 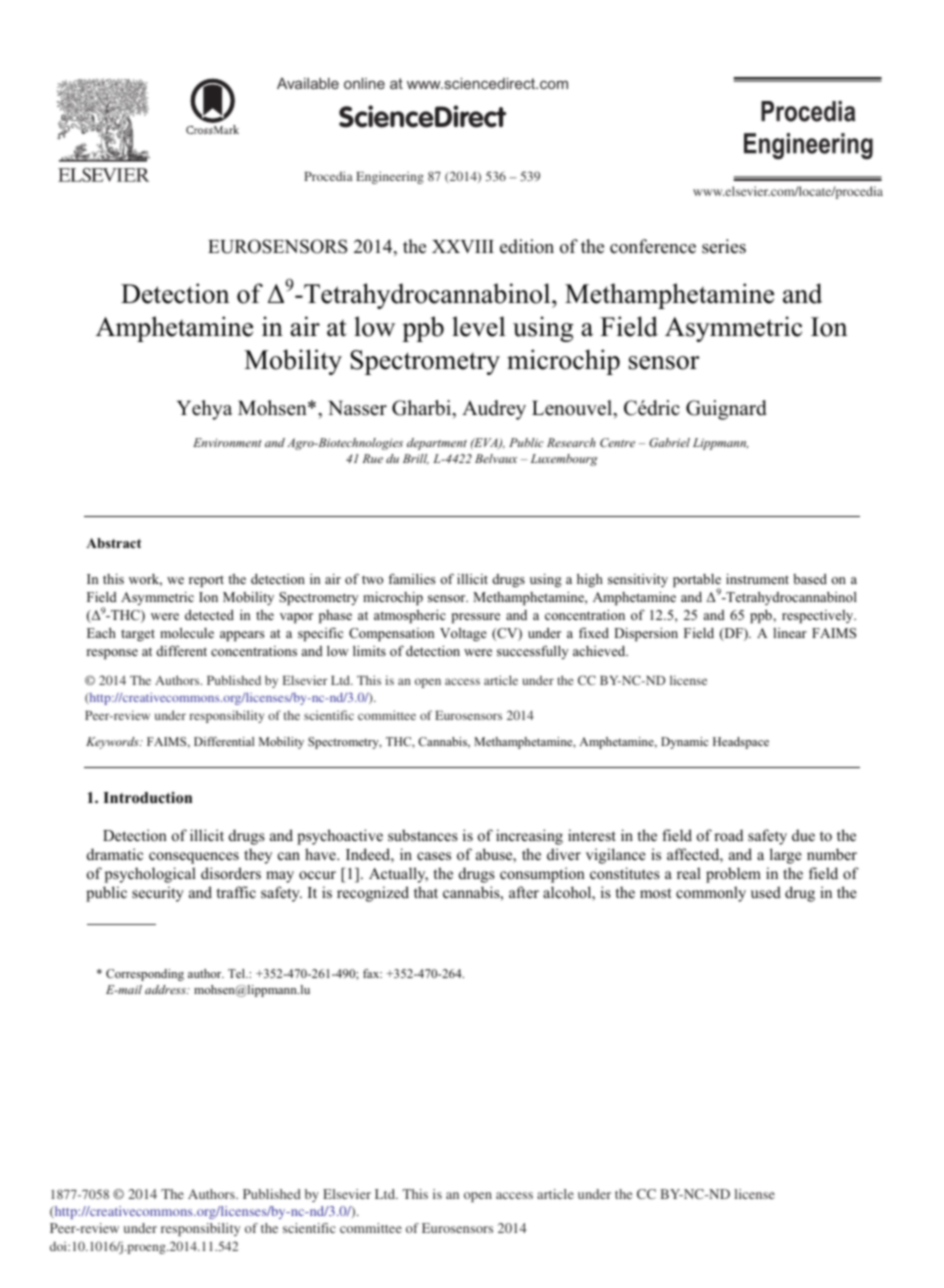 I want to click on Gabriel, so click(x=669, y=442).
